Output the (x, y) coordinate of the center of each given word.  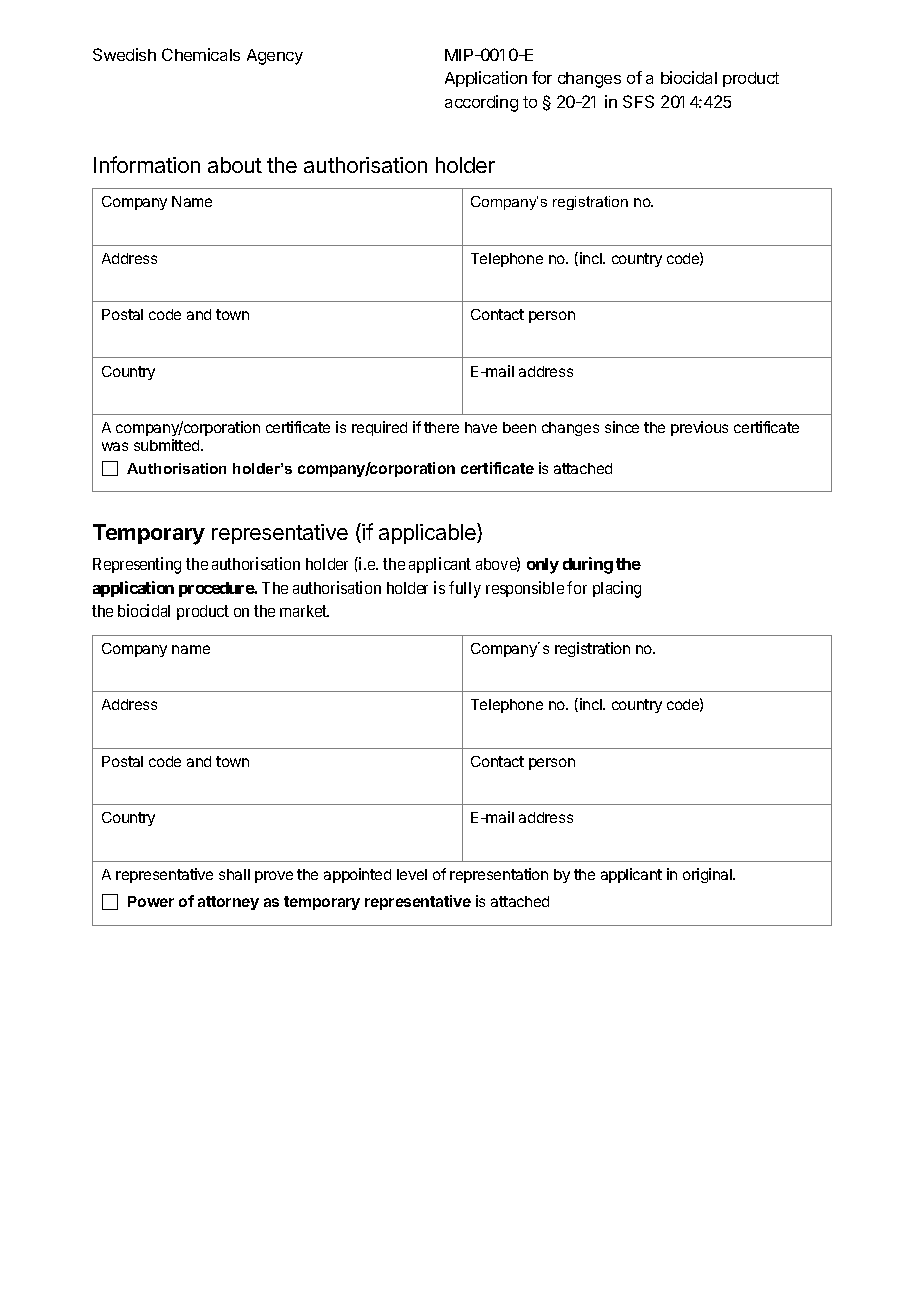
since (622, 427)
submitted (168, 445)
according (481, 103)
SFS (638, 101)
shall (234, 874)
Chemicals (201, 54)
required (379, 428)
